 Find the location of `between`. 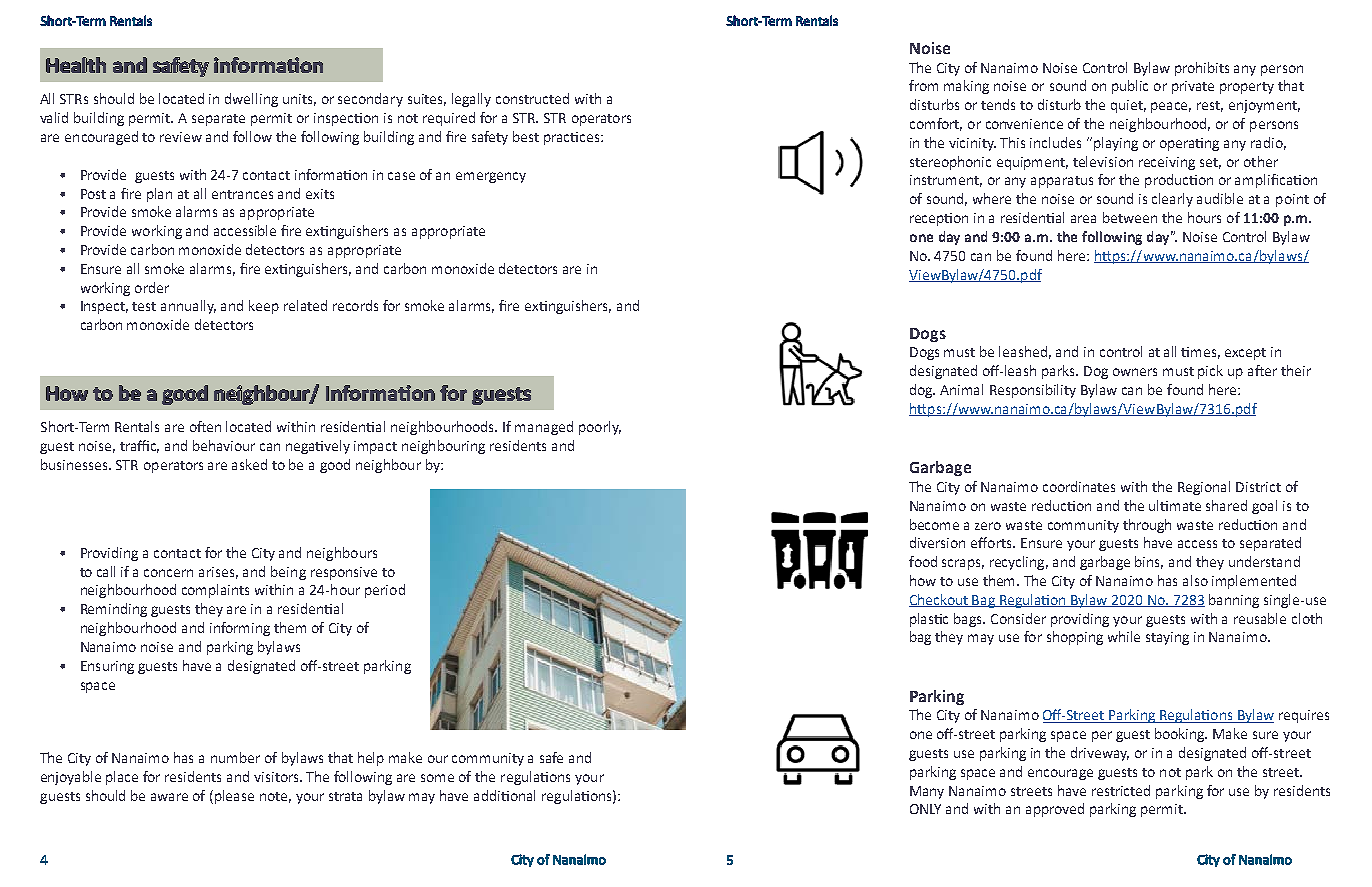

between is located at coordinates (1130, 217).
